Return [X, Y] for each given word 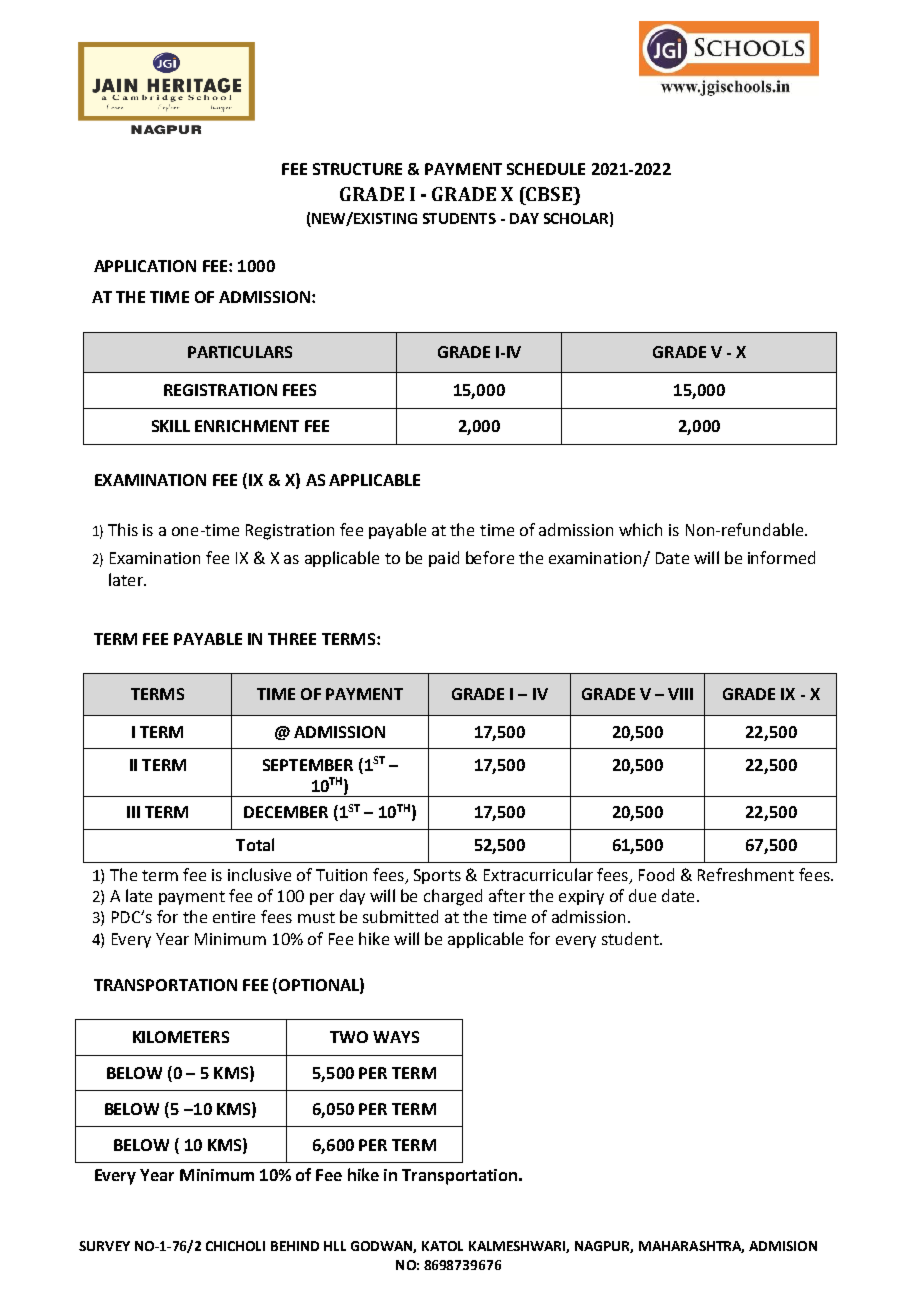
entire [234, 917]
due [642, 895]
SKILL [171, 426]
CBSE [549, 194]
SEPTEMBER [308, 765]
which [640, 529]
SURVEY [104, 1246]
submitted [400, 916]
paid [444, 559]
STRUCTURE [357, 169]
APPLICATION [145, 266]
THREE [292, 639]
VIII [680, 694]
